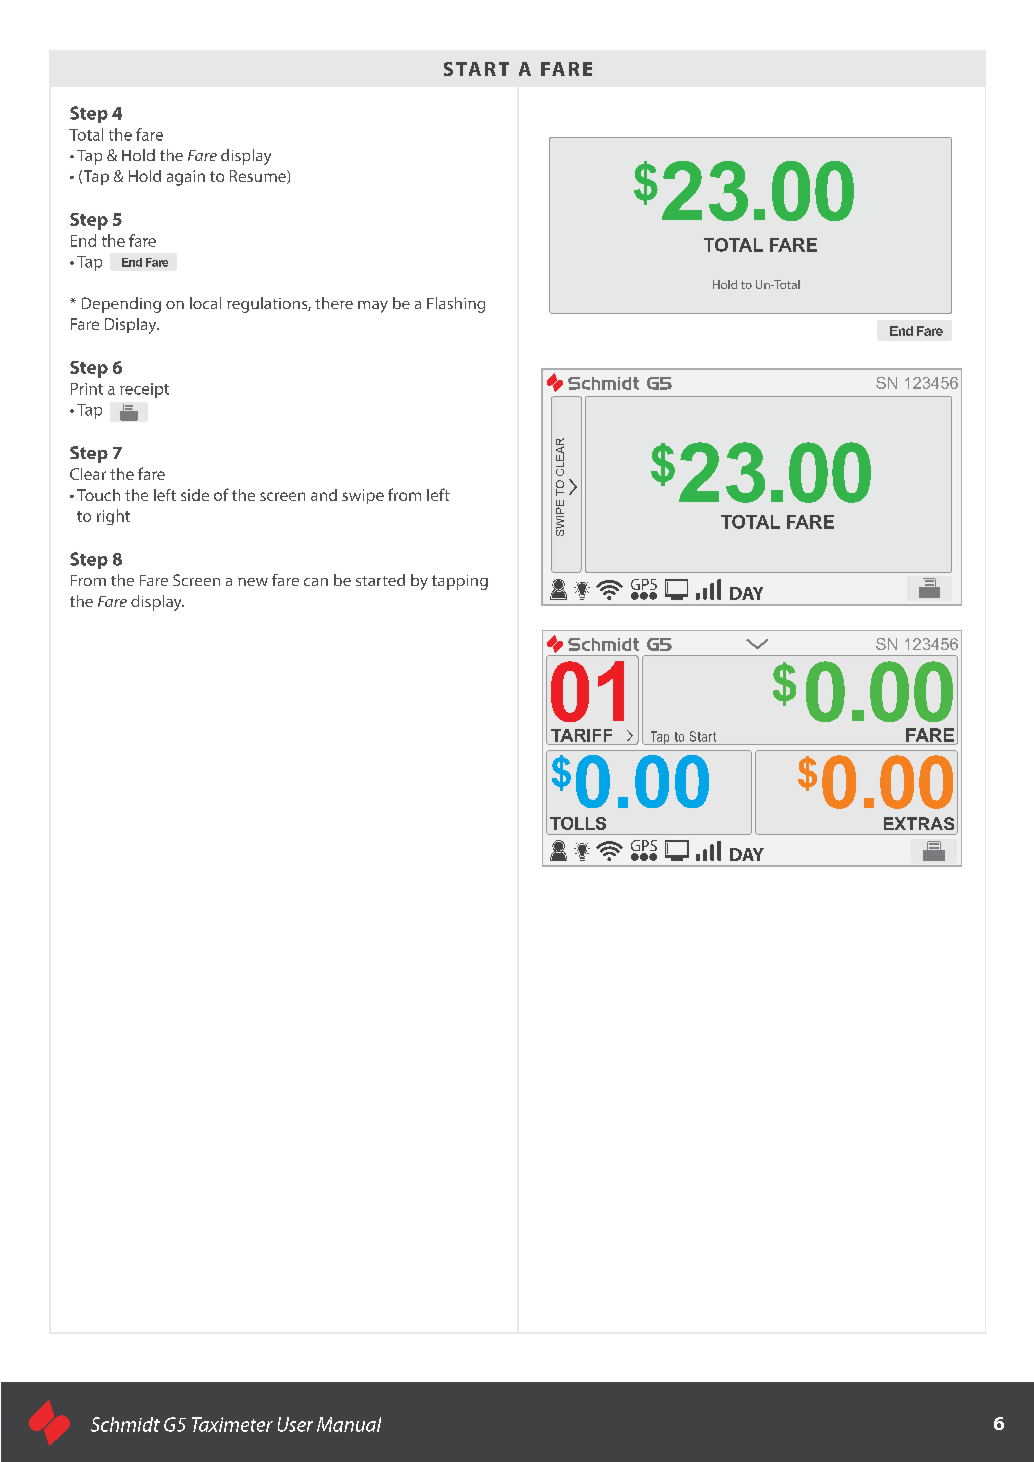 The image size is (1034, 1462). What do you see at coordinates (919, 823) in the document?
I see `EXTRAS` at bounding box center [919, 823].
